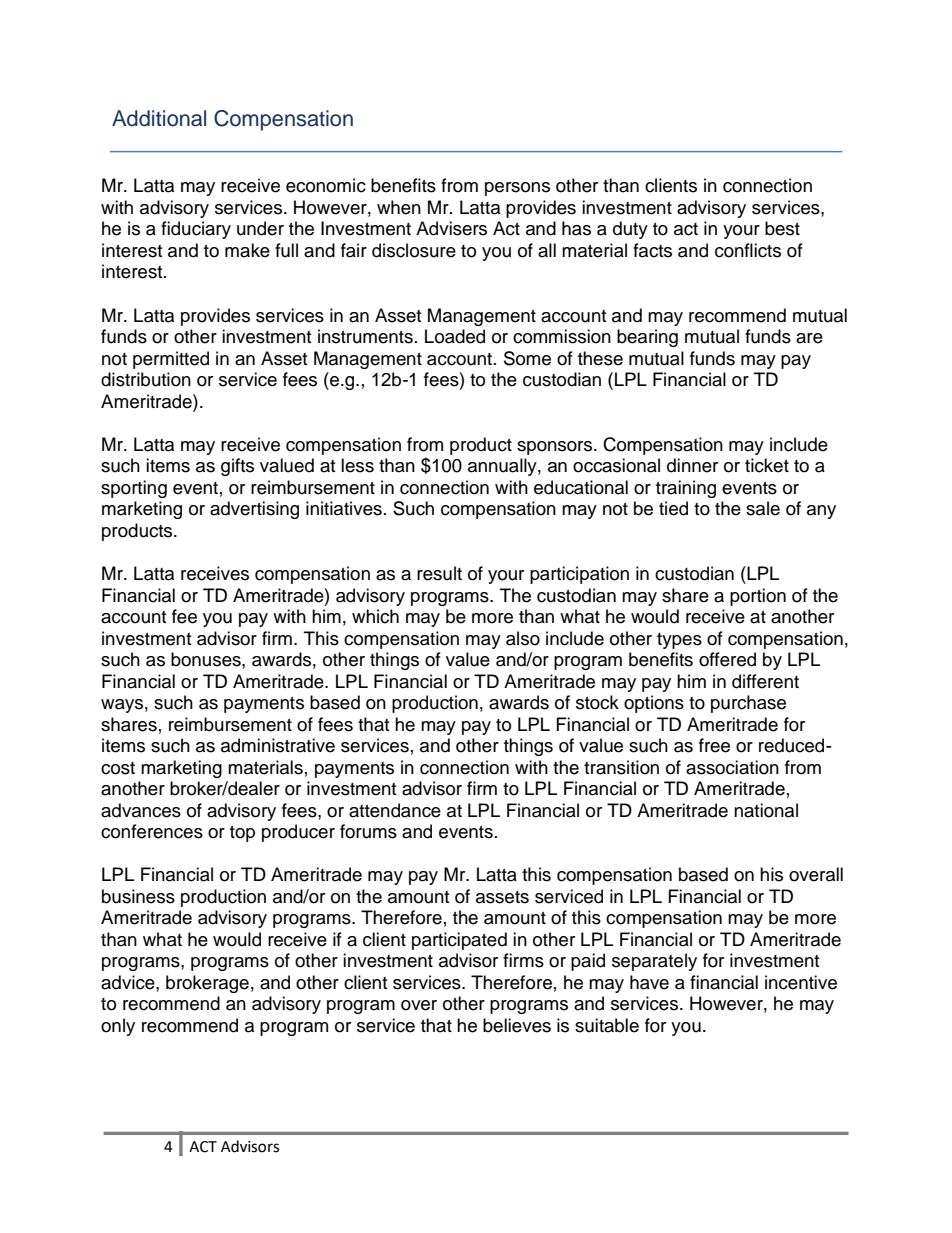 The width and height of the image is (952, 1233). What do you see at coordinates (517, 1025) in the image?
I see `believes` at bounding box center [517, 1025].
